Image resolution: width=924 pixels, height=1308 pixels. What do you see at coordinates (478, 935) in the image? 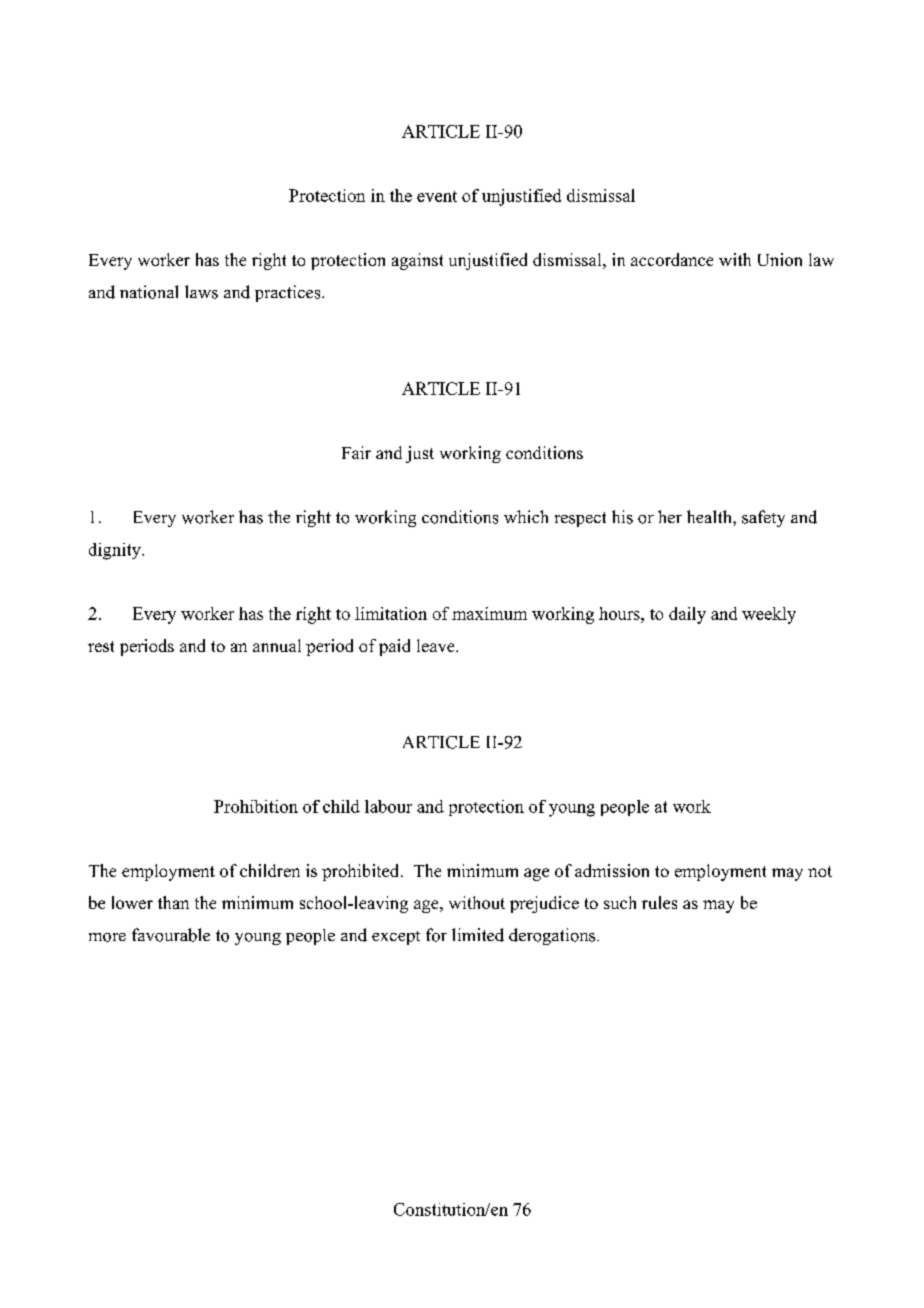
I see `limited` at bounding box center [478, 935].
